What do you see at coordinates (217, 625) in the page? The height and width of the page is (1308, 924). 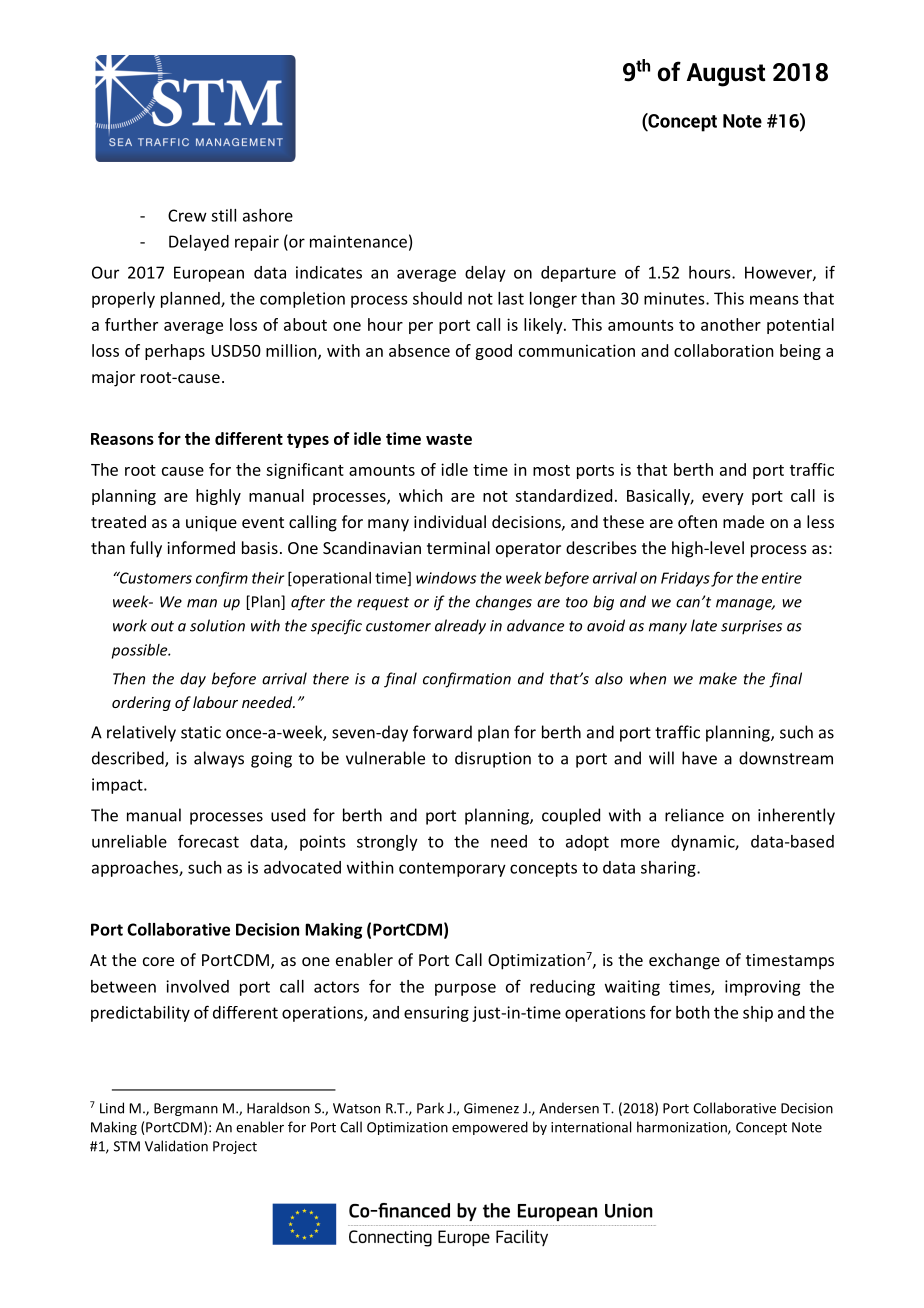 I see `solution` at bounding box center [217, 625].
